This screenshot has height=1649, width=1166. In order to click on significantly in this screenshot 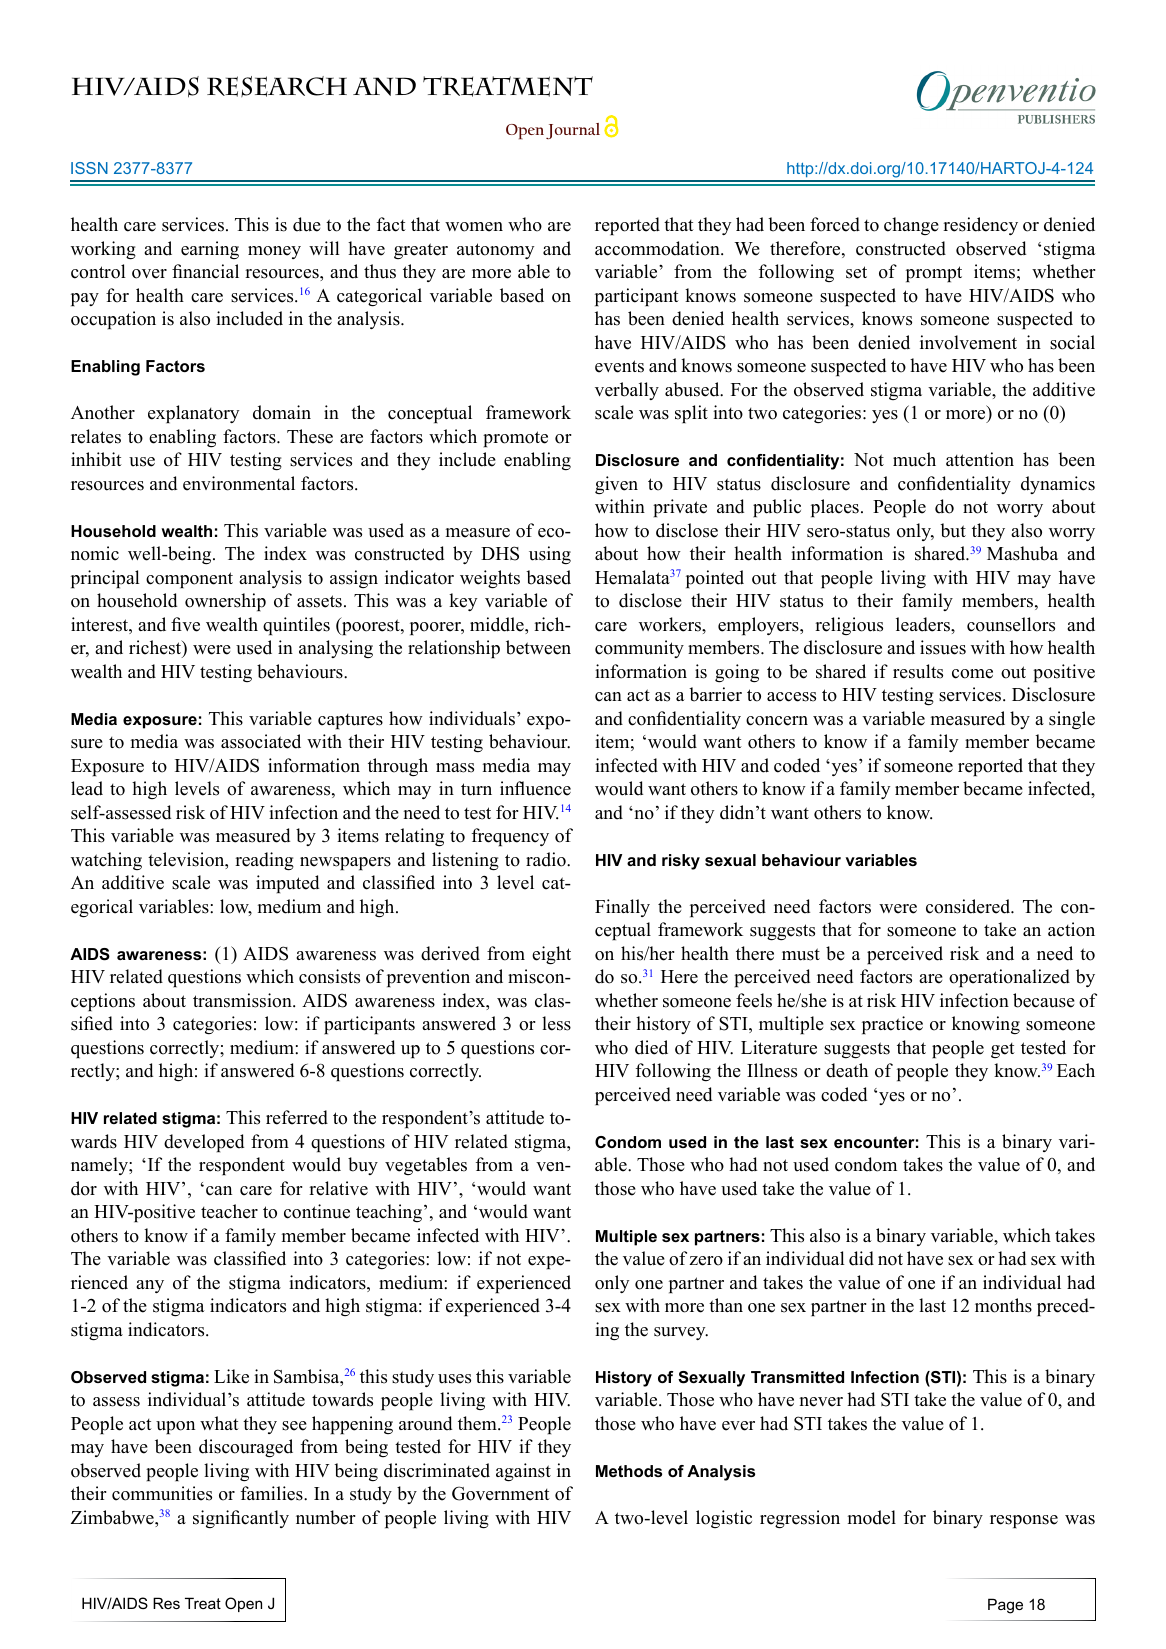, I will do `click(241, 1519)`.
